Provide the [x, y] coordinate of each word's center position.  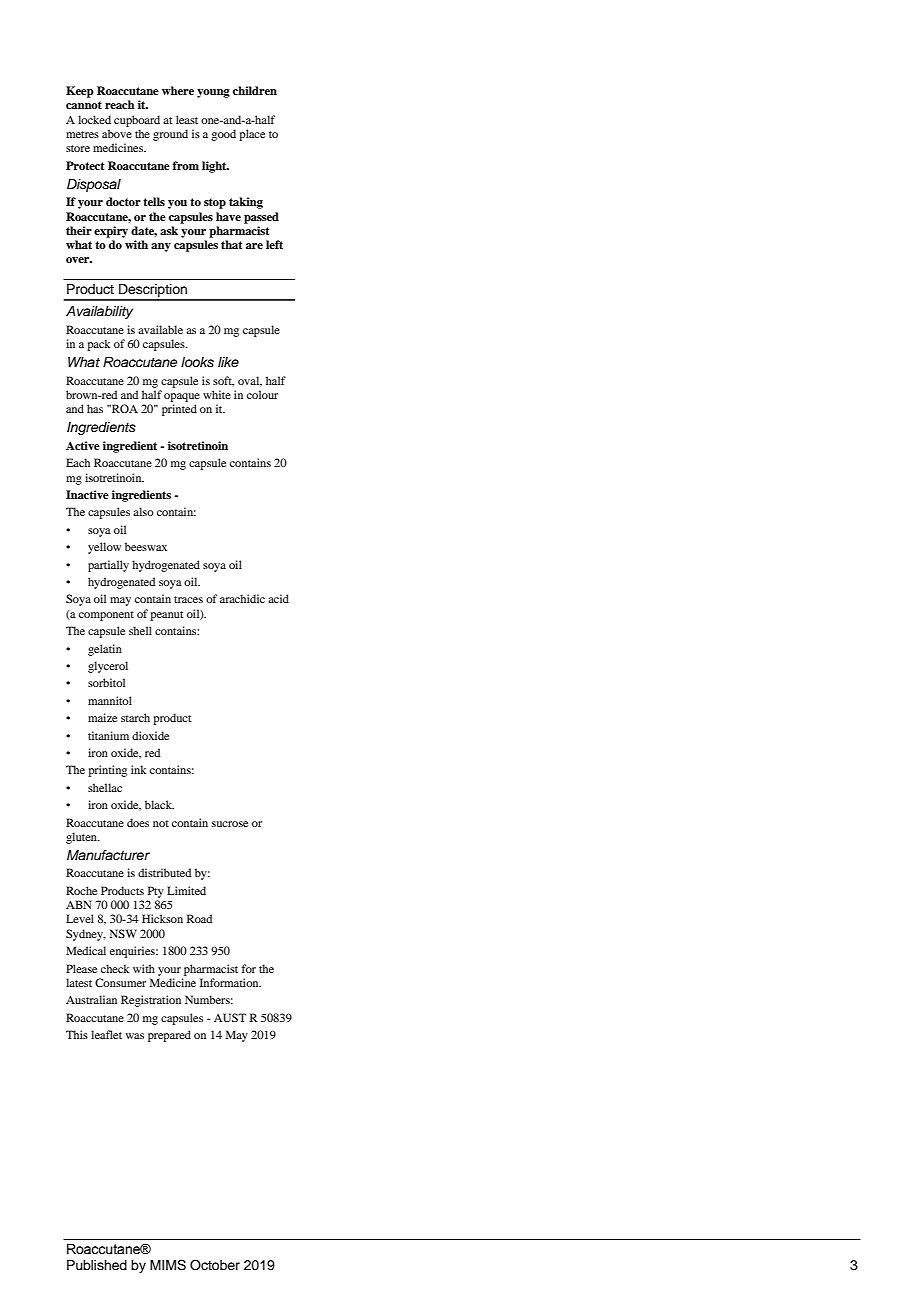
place [252, 135]
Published [97, 1265]
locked [94, 119]
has [95, 408]
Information [230, 982]
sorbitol [106, 682]
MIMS [168, 1265]
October [215, 1265]
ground [170, 135]
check [115, 968]
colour [262, 394]
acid [278, 598]
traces [188, 599]
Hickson [162, 918]
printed [179, 410]
